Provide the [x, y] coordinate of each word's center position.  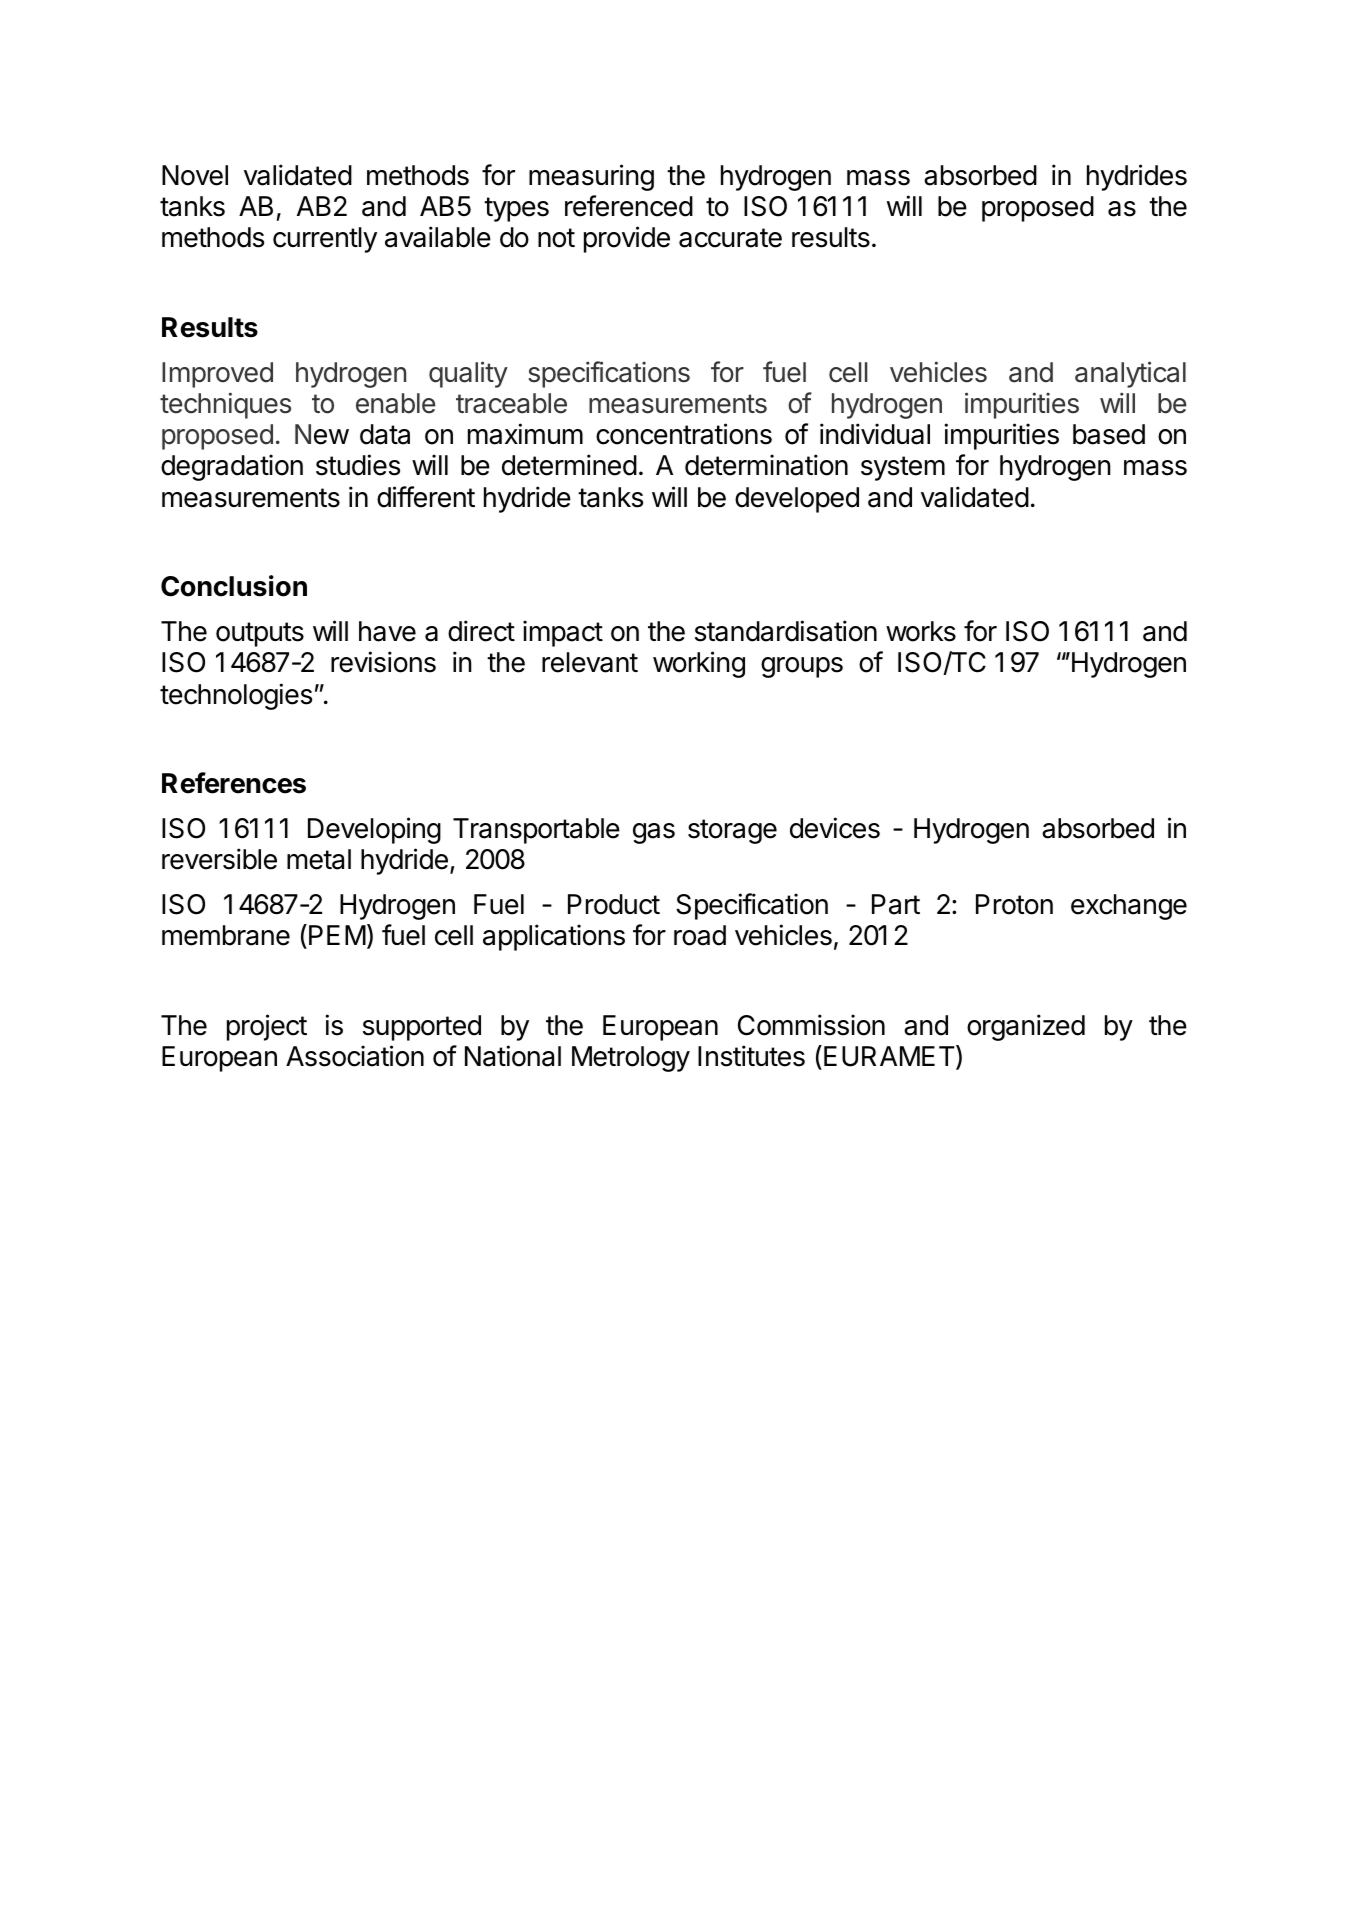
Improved [217, 375]
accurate [730, 238]
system [903, 468]
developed [797, 500]
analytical [1130, 374]
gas [654, 833]
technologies [236, 696]
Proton [1014, 904]
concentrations [684, 434]
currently [325, 240]
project [267, 1027]
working [699, 664]
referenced [629, 206]
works [921, 631]
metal [319, 859]
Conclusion [234, 586]
